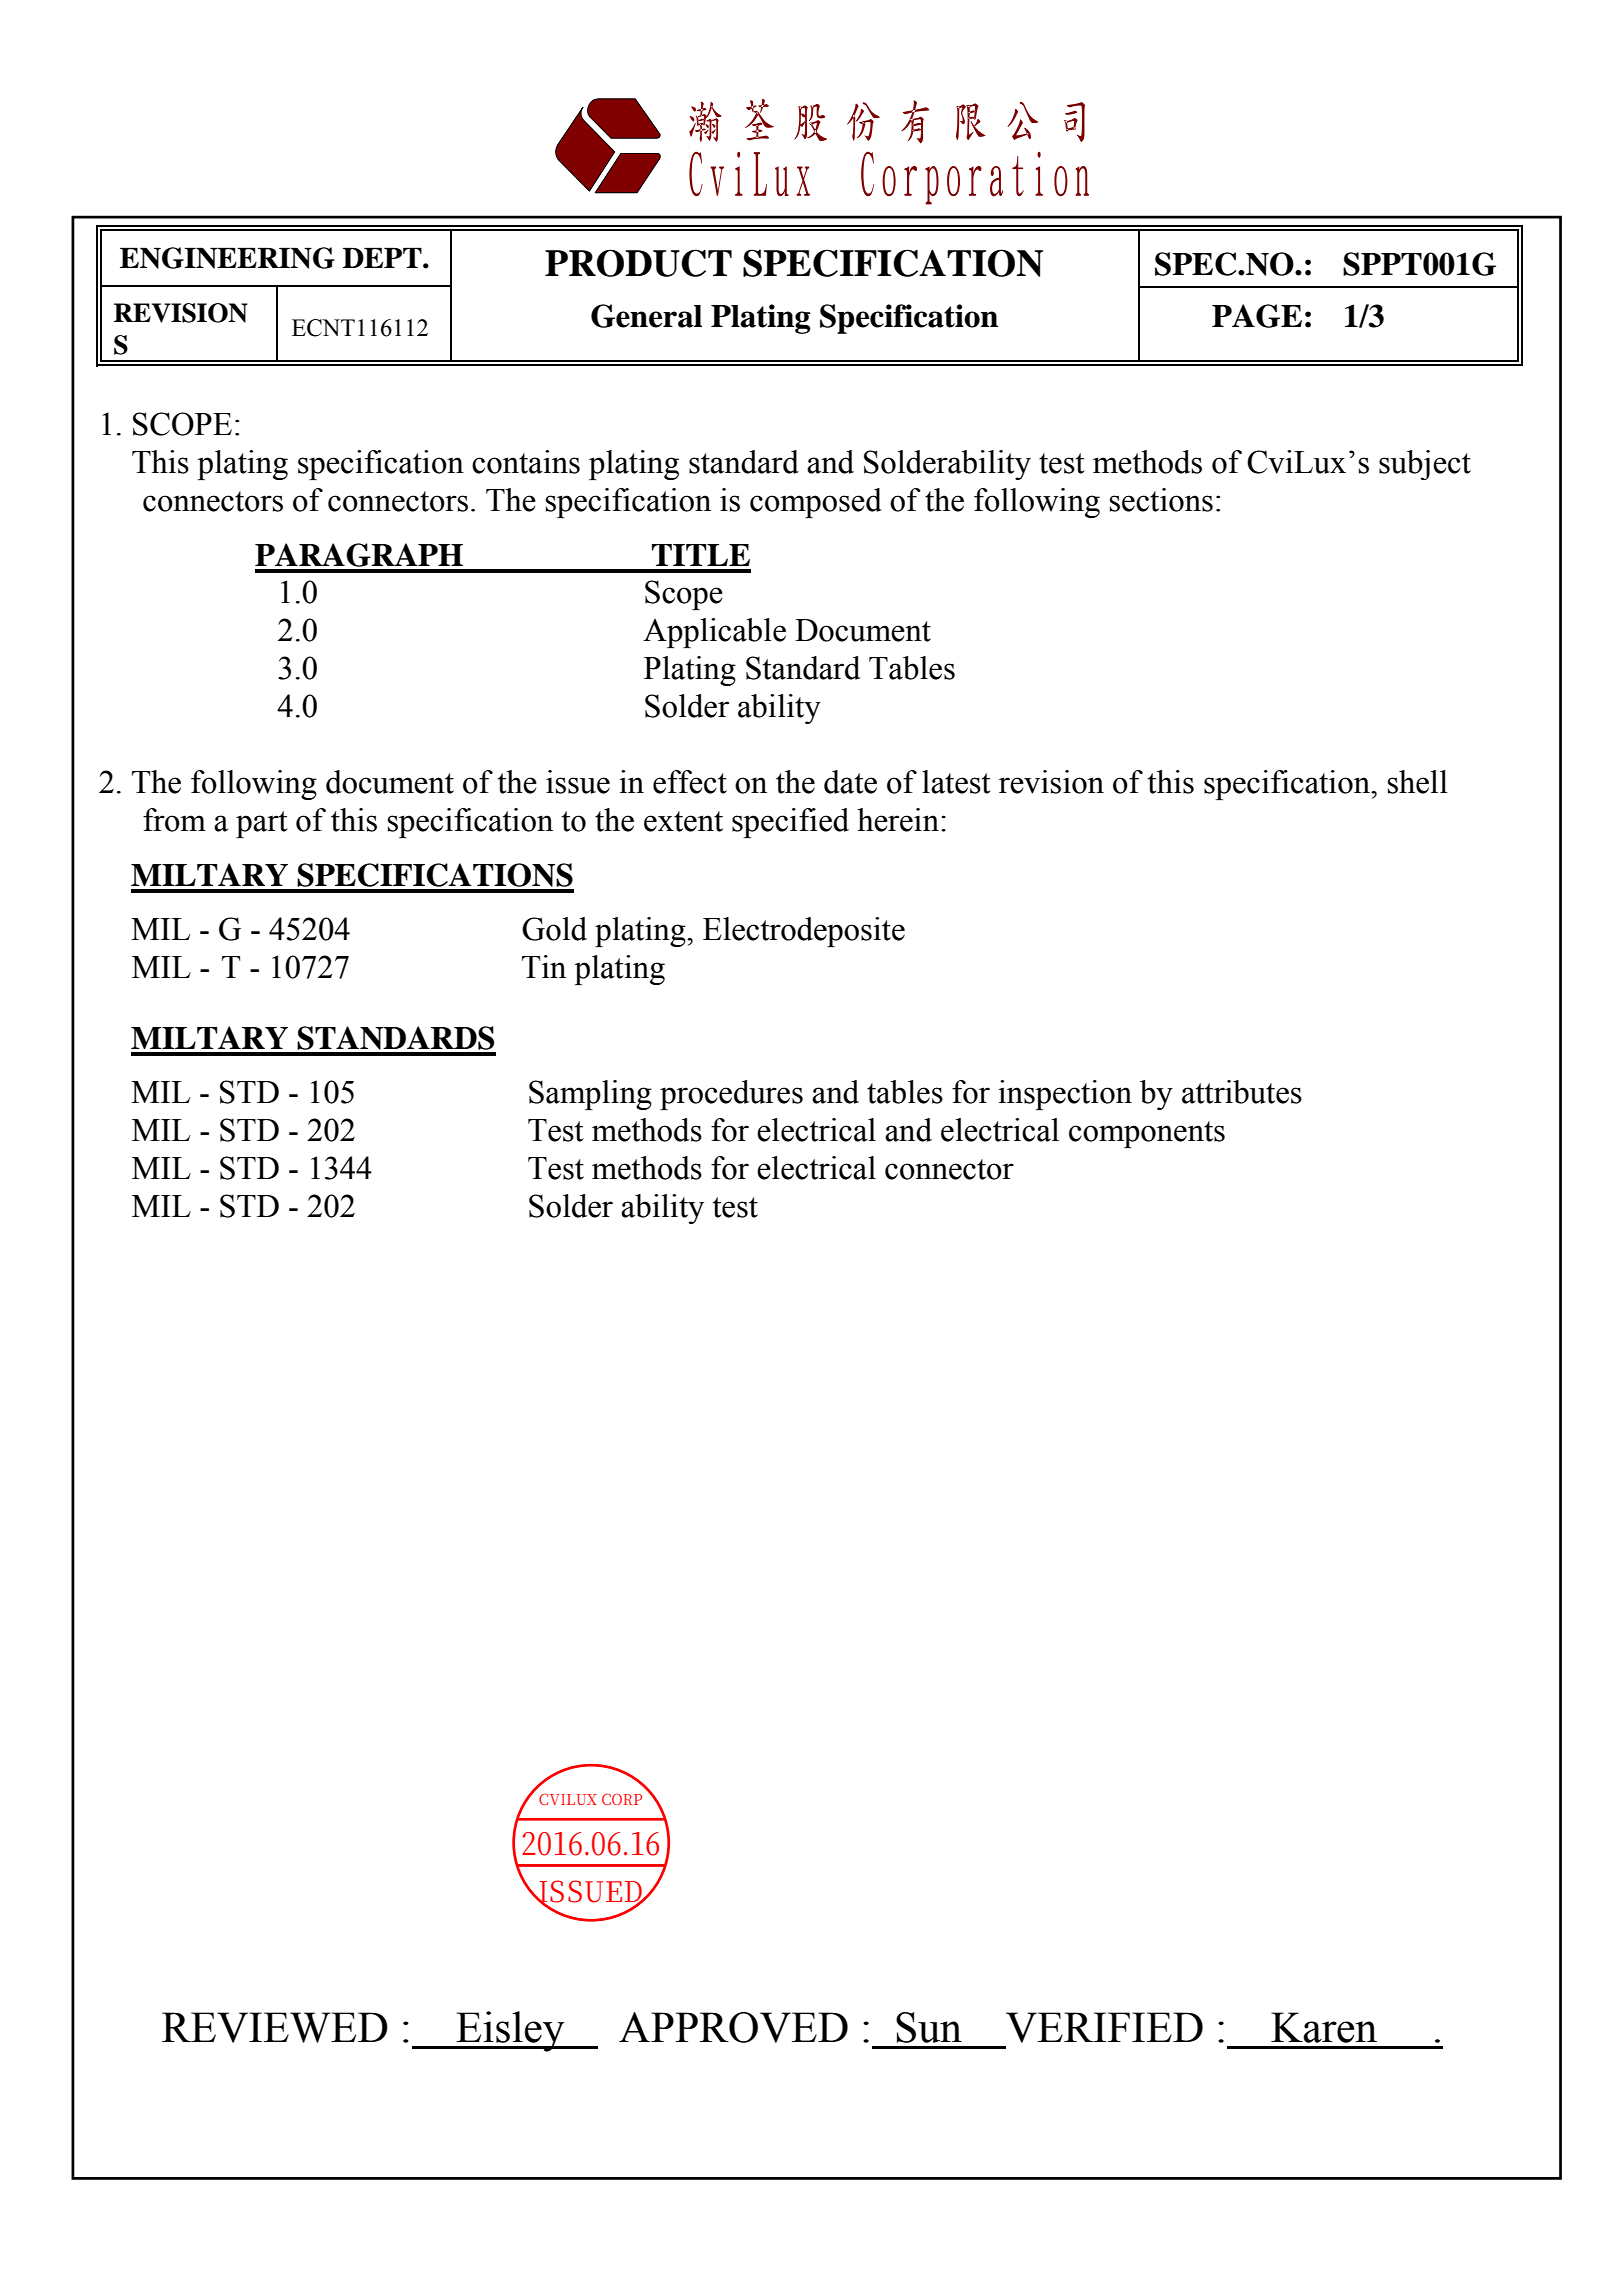 The image size is (1618, 2289). What do you see at coordinates (275, 2027) in the screenshot?
I see `REVIEWED` at bounding box center [275, 2027].
